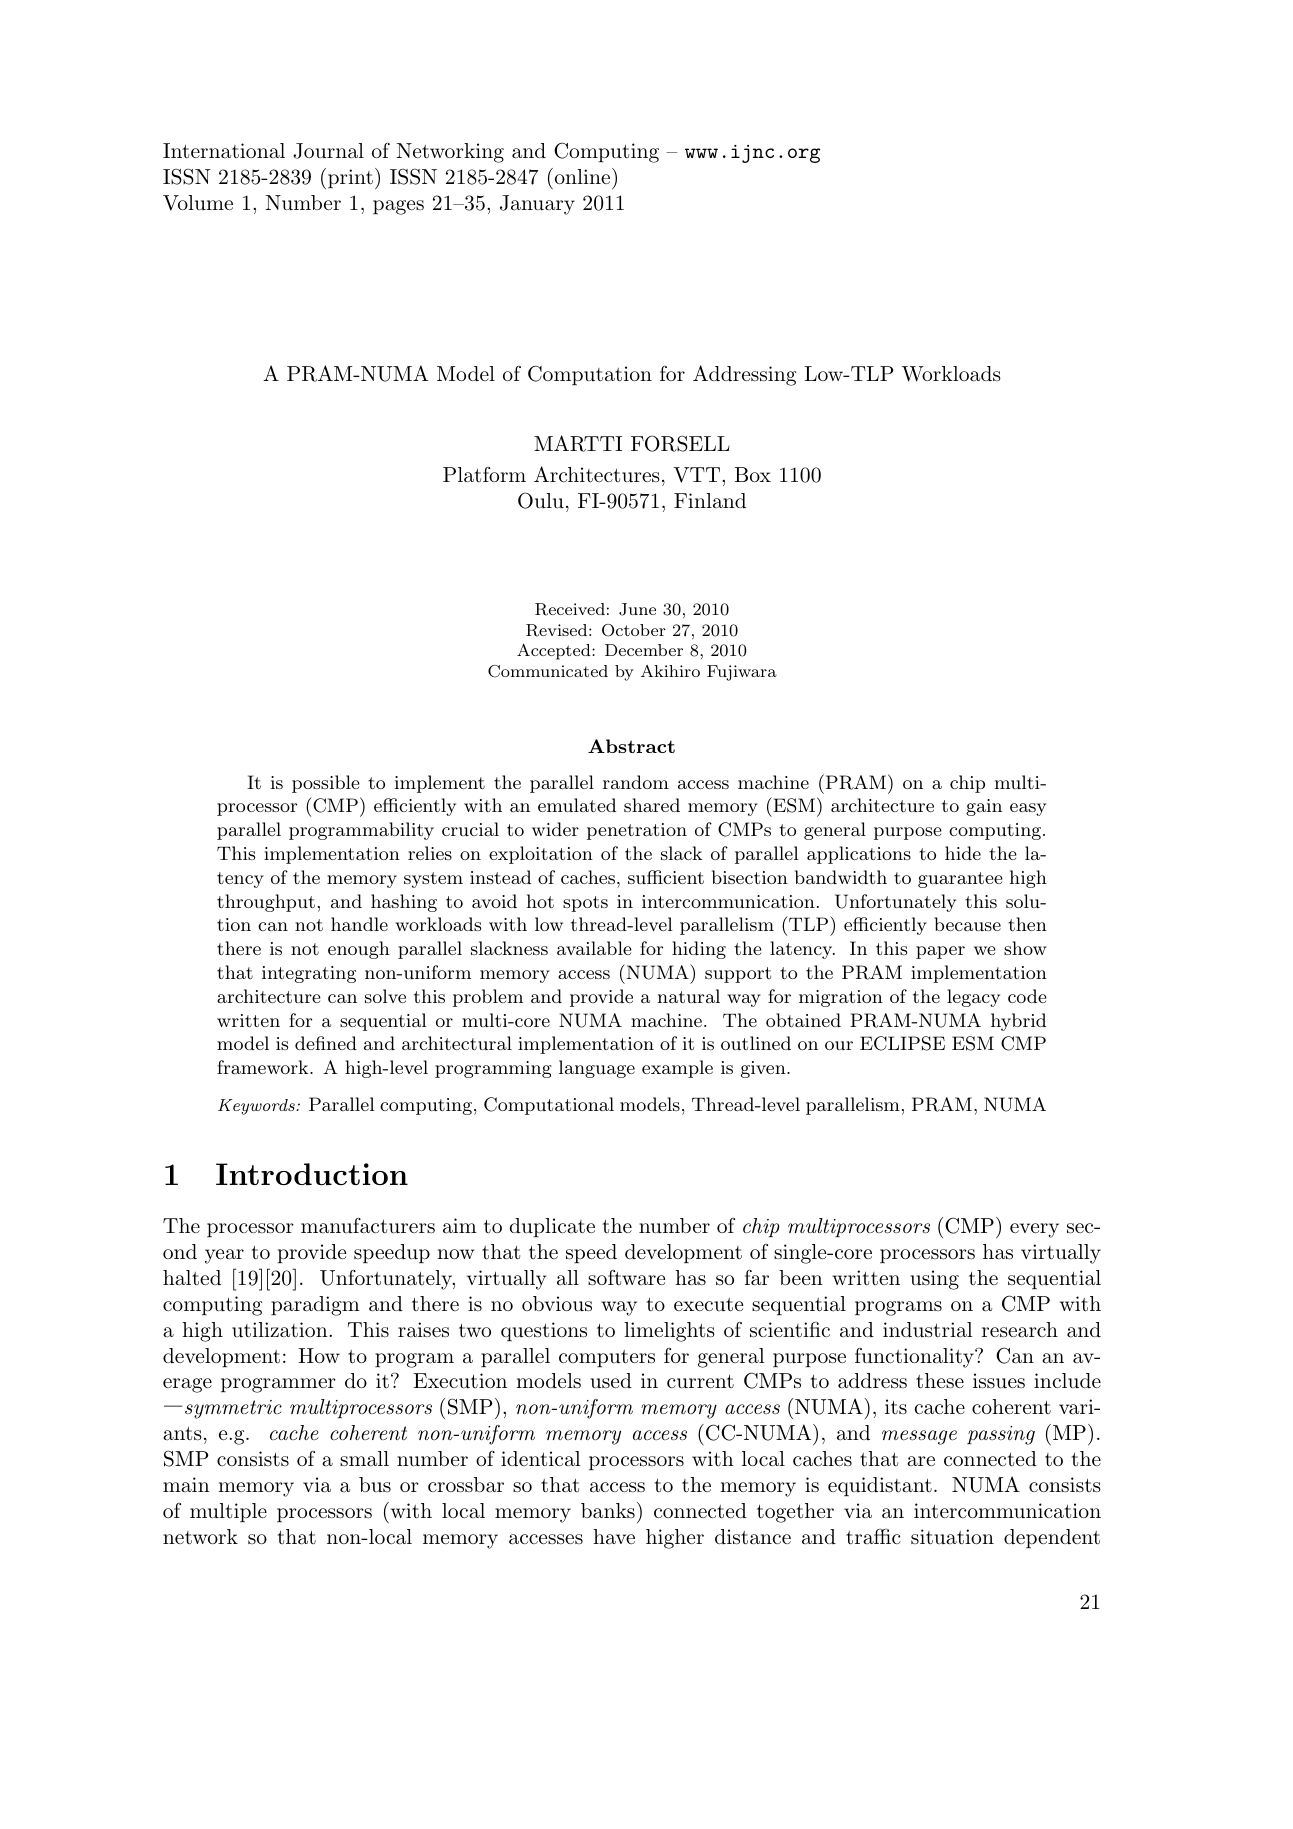 The image size is (1293, 1829). What do you see at coordinates (375, 1484) in the page?
I see `bus` at bounding box center [375, 1484].
